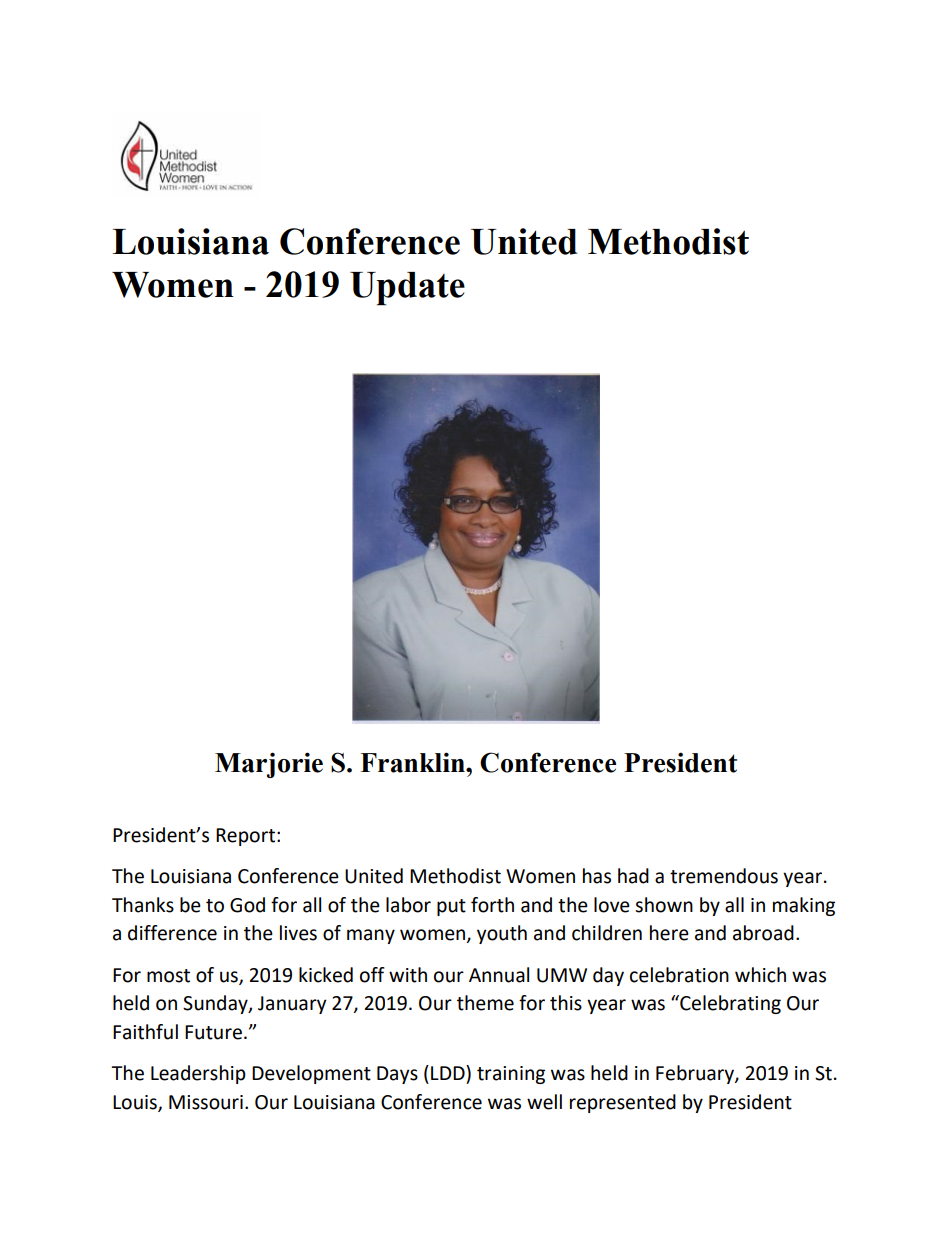 The width and height of the screenshot is (952, 1233). I want to click on Thanks, so click(143, 905).
